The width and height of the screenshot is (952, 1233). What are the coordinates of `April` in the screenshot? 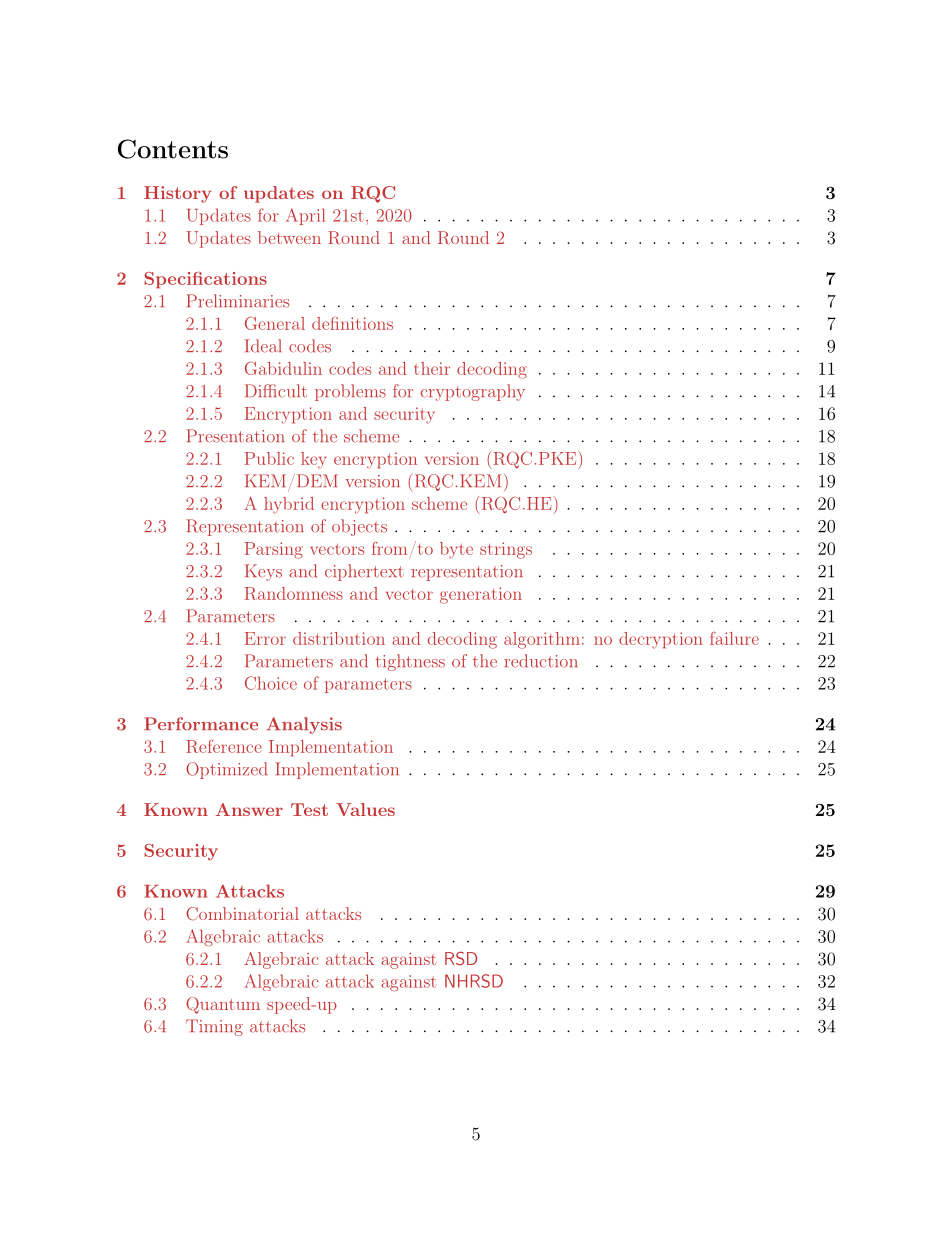 It's located at (305, 216).
